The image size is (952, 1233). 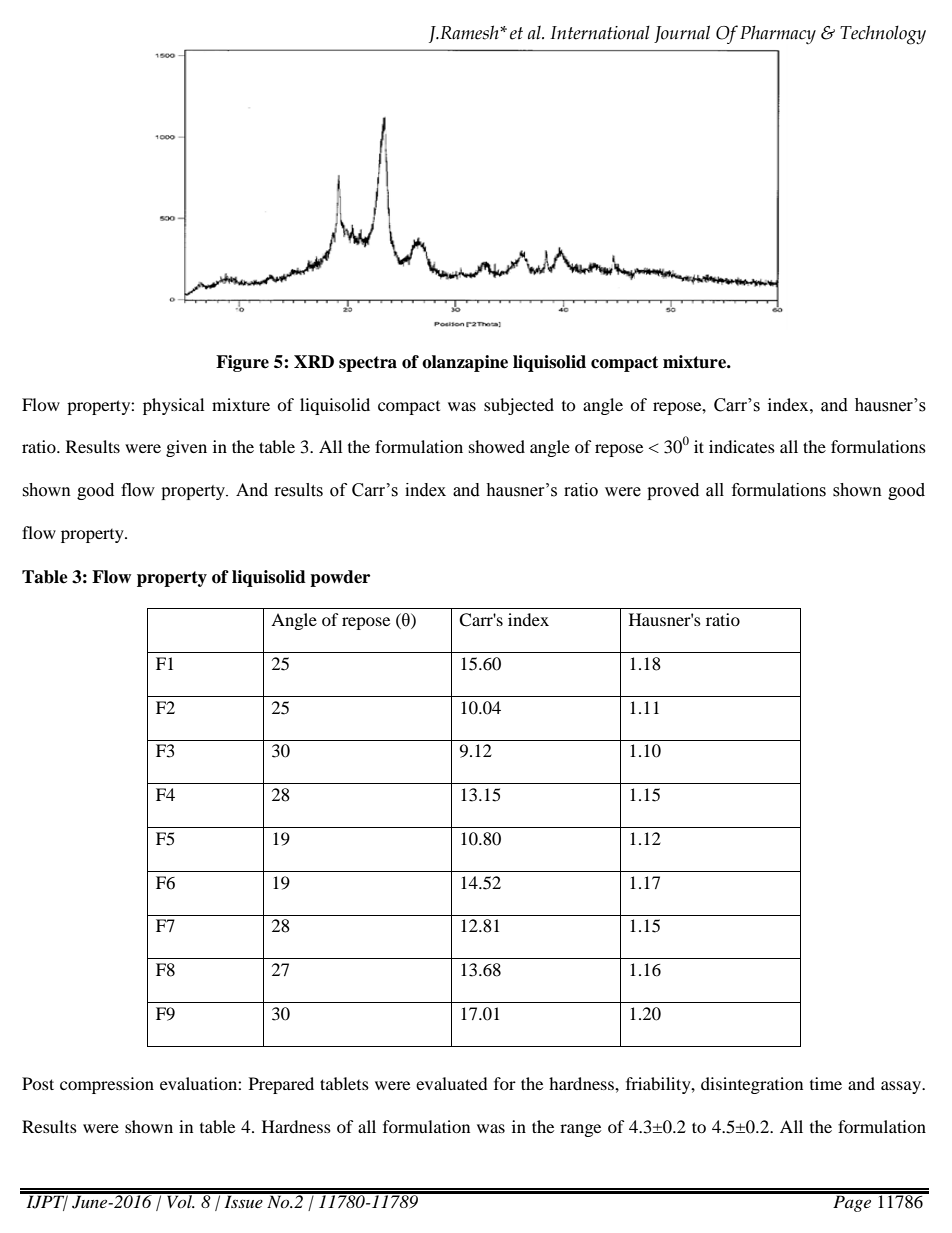 I want to click on Journal, so click(x=682, y=34).
